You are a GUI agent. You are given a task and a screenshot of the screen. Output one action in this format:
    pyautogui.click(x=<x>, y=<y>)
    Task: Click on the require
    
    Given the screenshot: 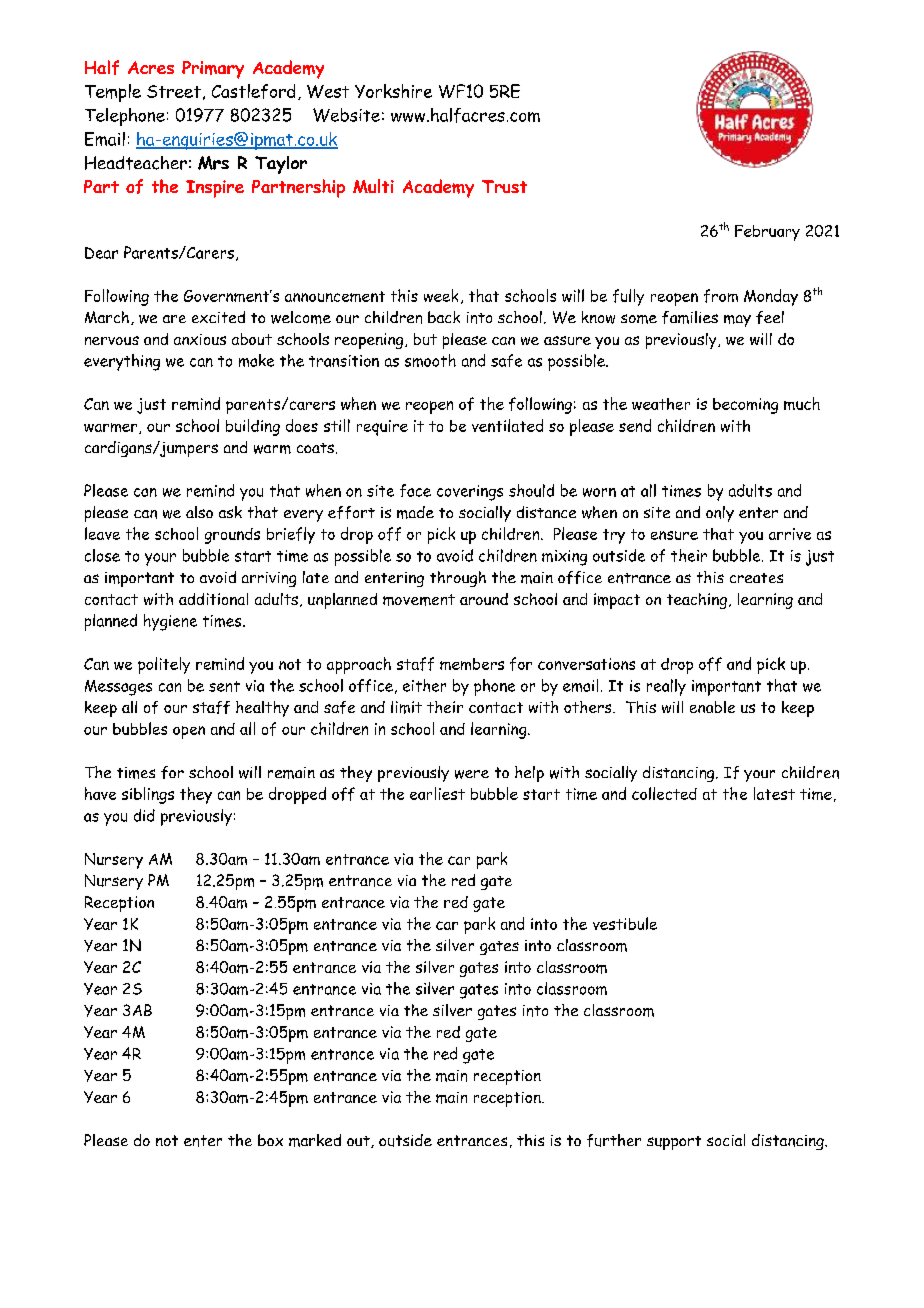 What is the action you would take?
    pyautogui.click(x=382, y=428)
